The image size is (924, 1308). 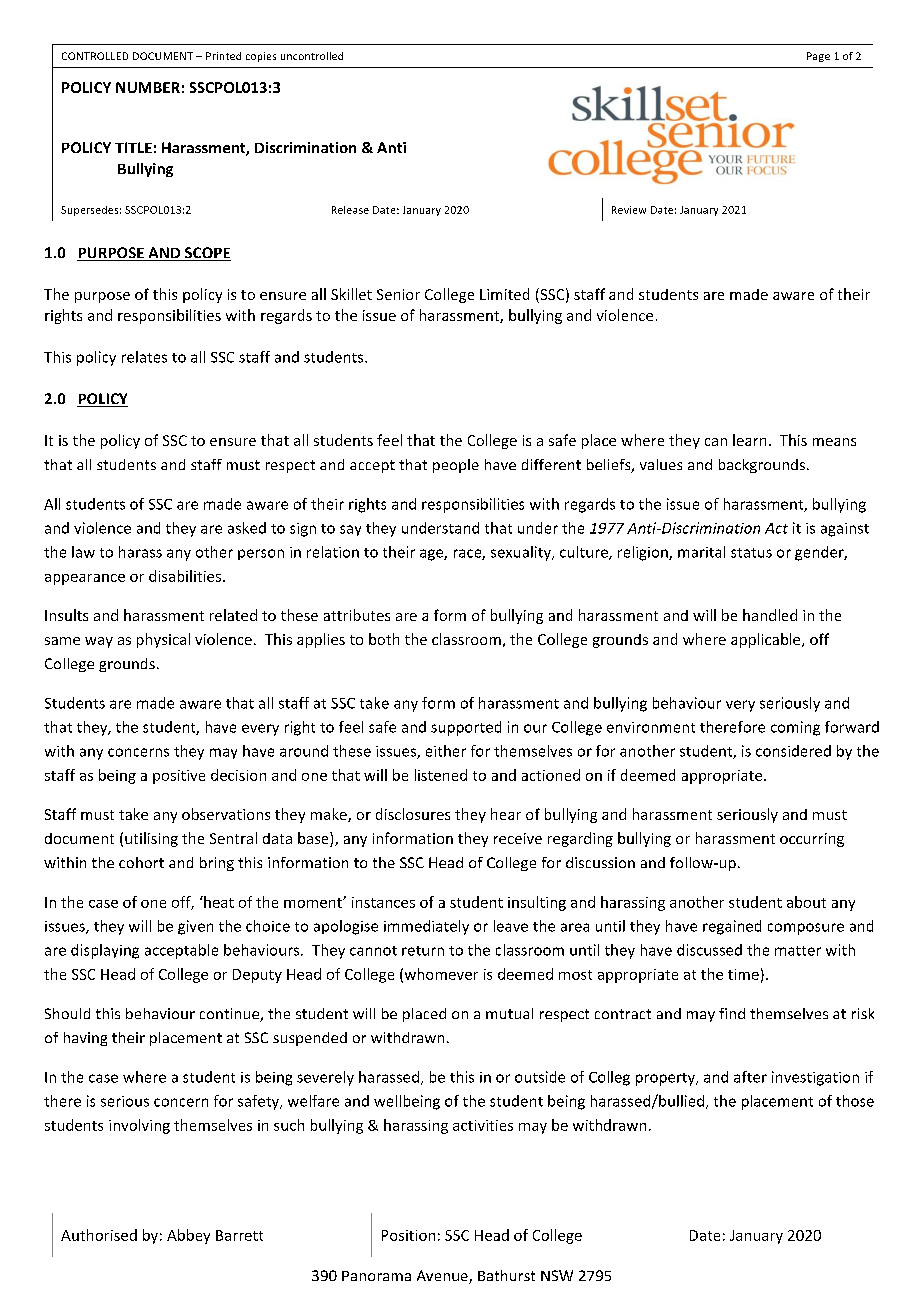 I want to click on relates, so click(x=144, y=357).
